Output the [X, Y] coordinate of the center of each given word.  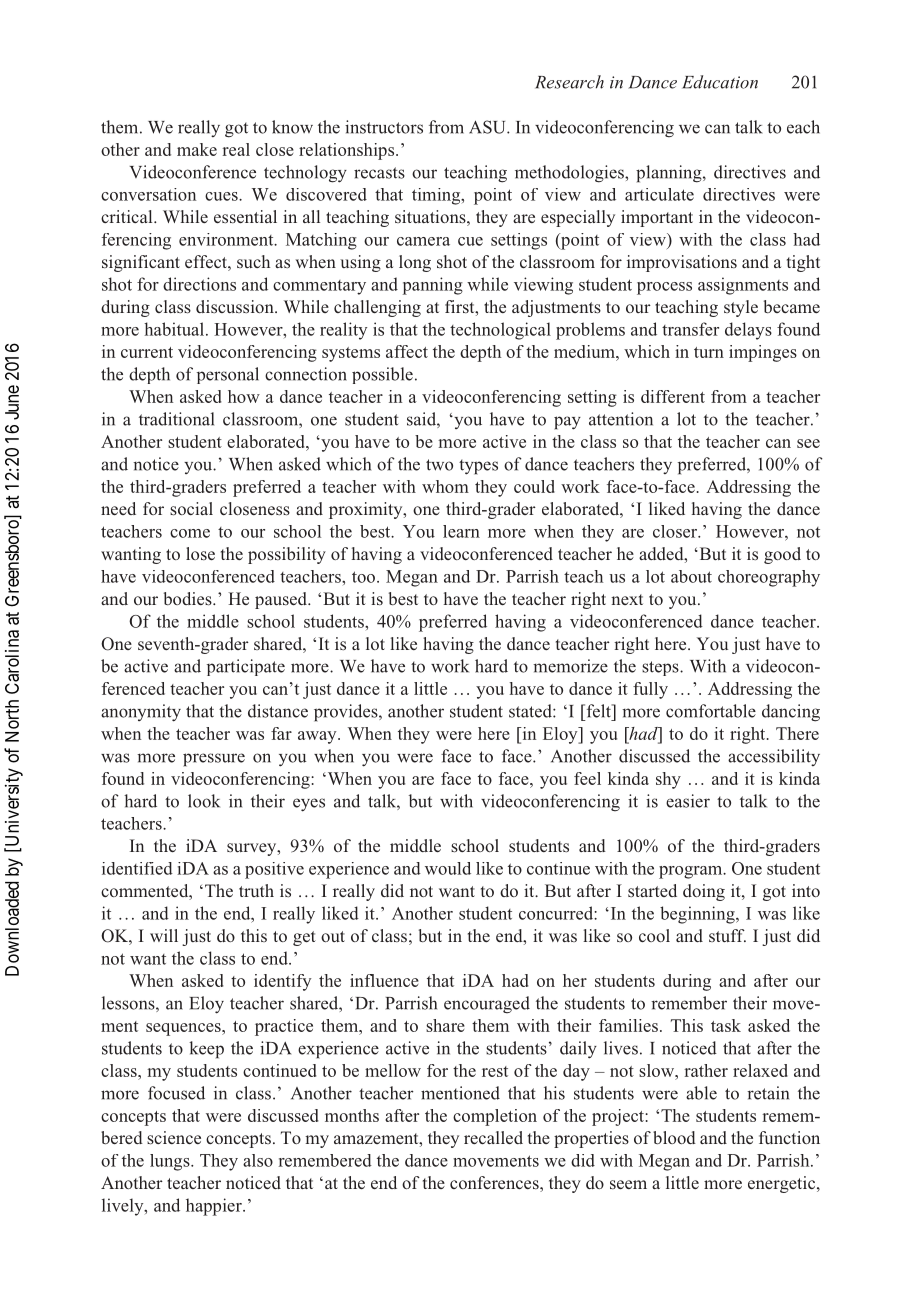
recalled [493, 1137]
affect [407, 351]
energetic [783, 1184]
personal [228, 375]
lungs [171, 1162]
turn [709, 352]
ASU [488, 127]
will [164, 935]
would [448, 868]
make [197, 149]
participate [246, 667]
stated [531, 711]
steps [661, 668]
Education [720, 82]
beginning [698, 915]
